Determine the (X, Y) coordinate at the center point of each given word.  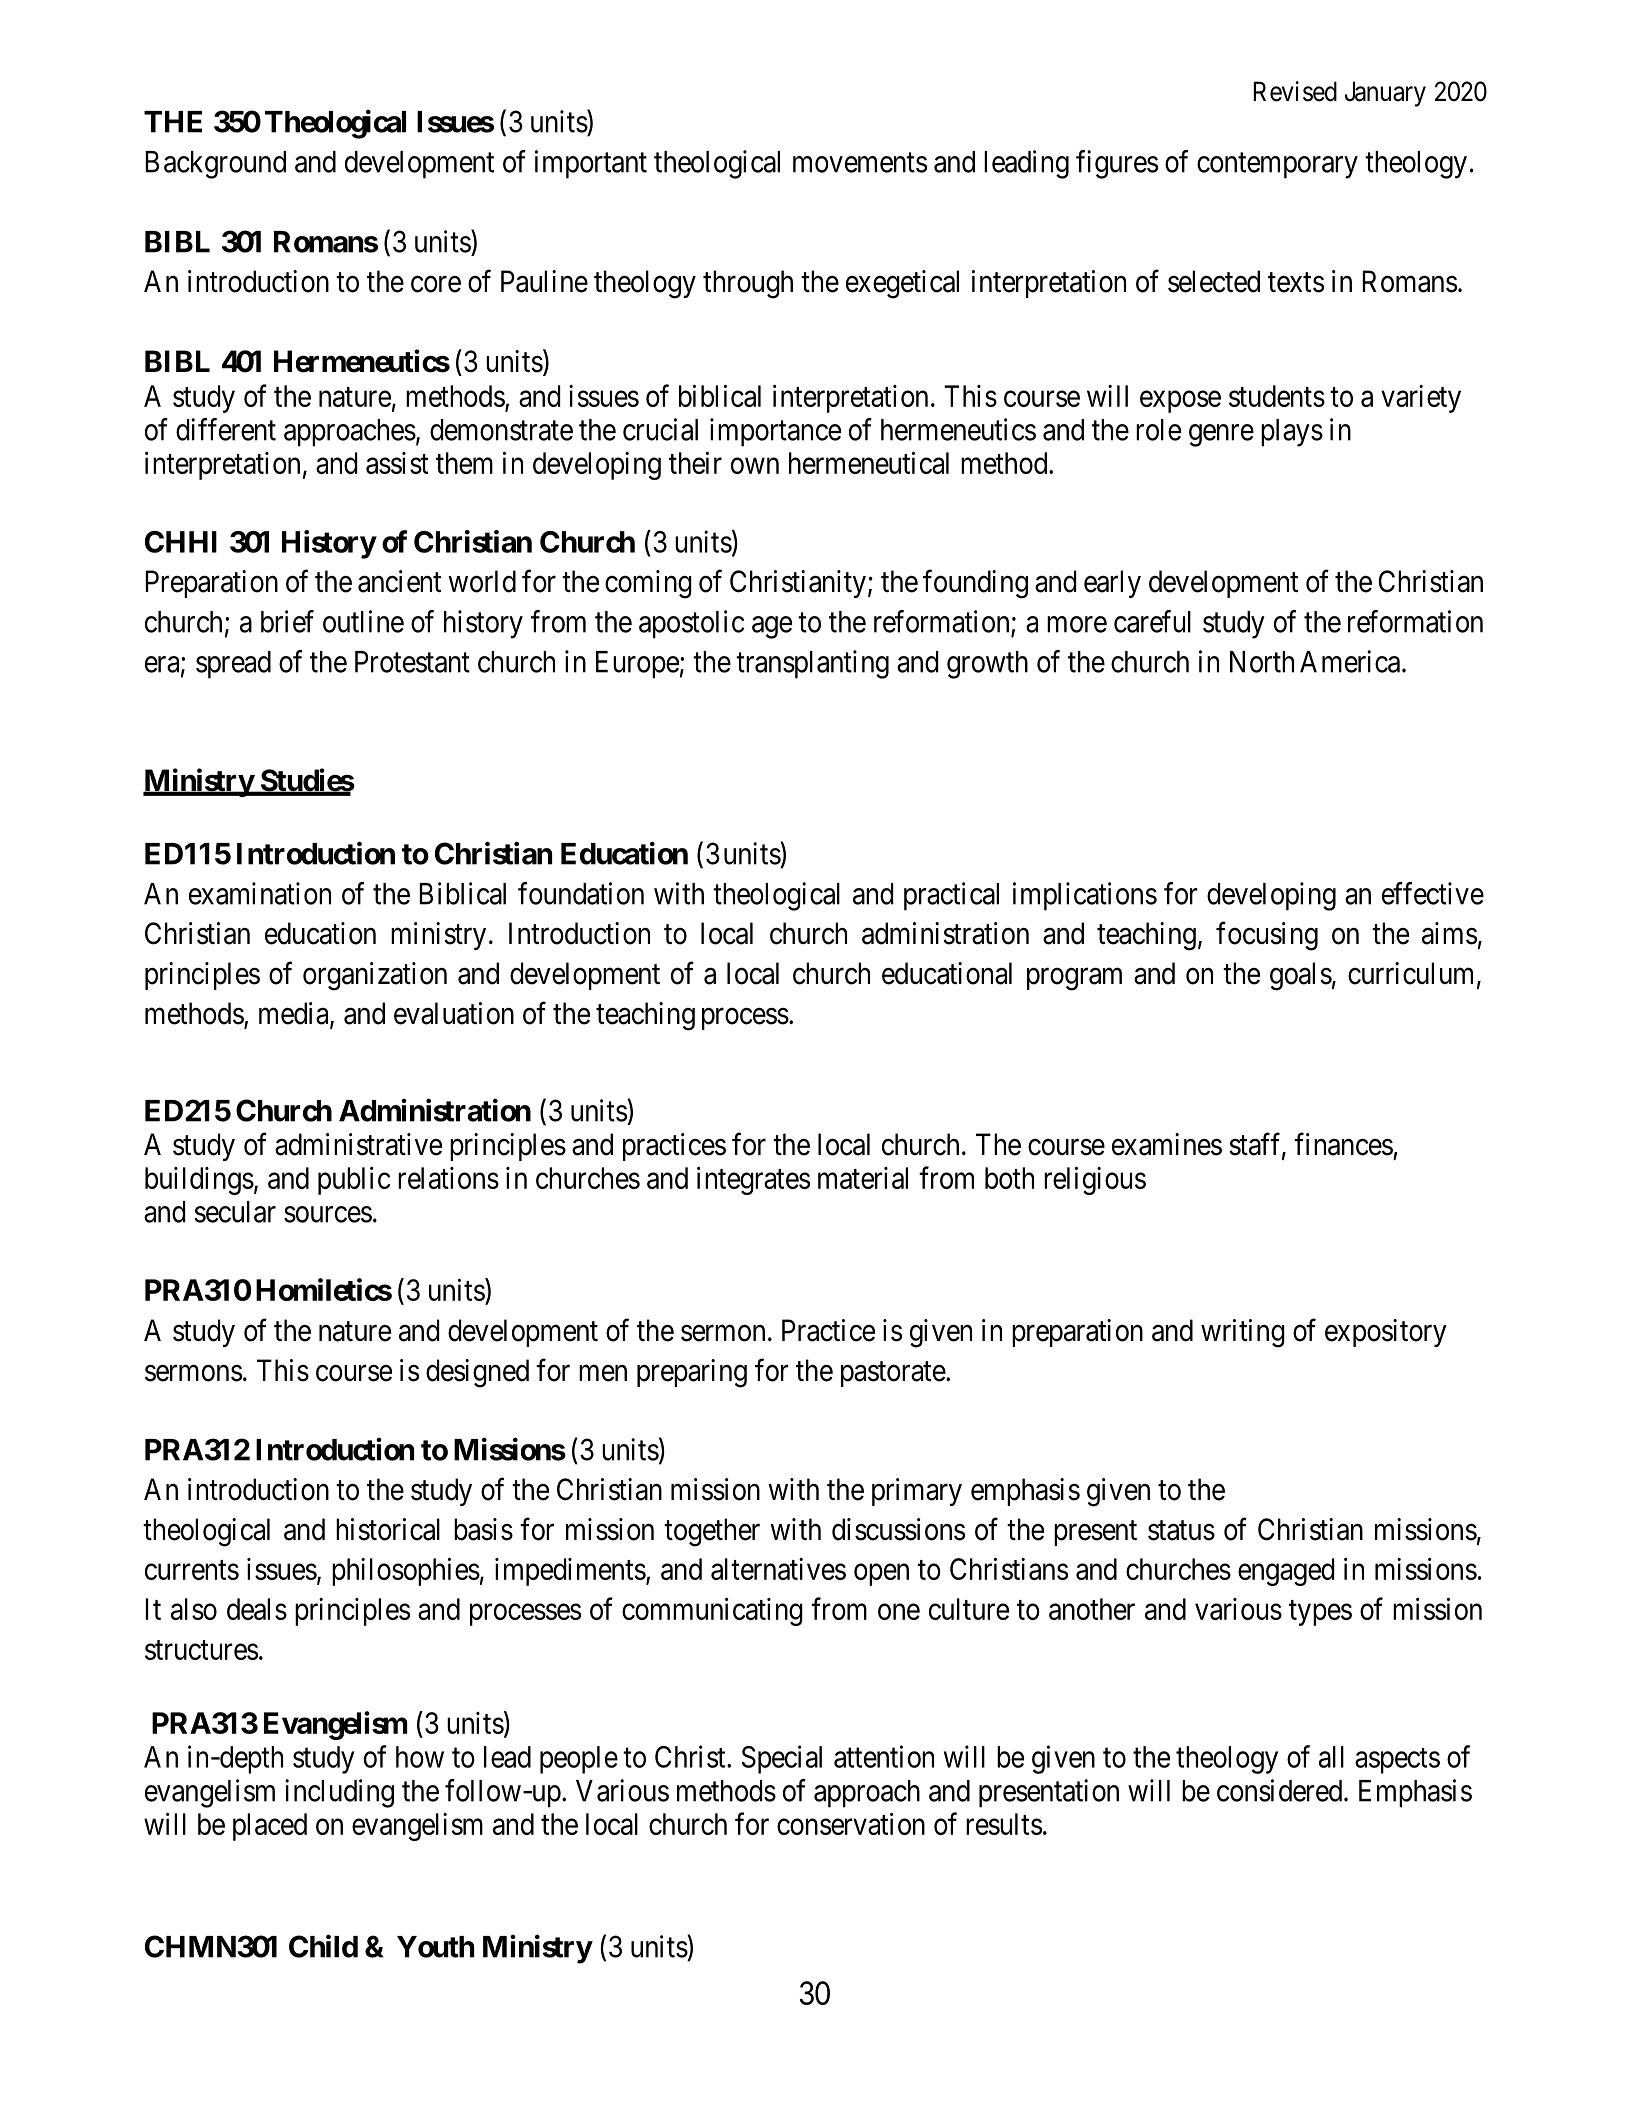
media (295, 1014)
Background (215, 165)
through (748, 284)
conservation (851, 1824)
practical (951, 896)
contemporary (1277, 166)
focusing (1267, 936)
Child (323, 1946)
